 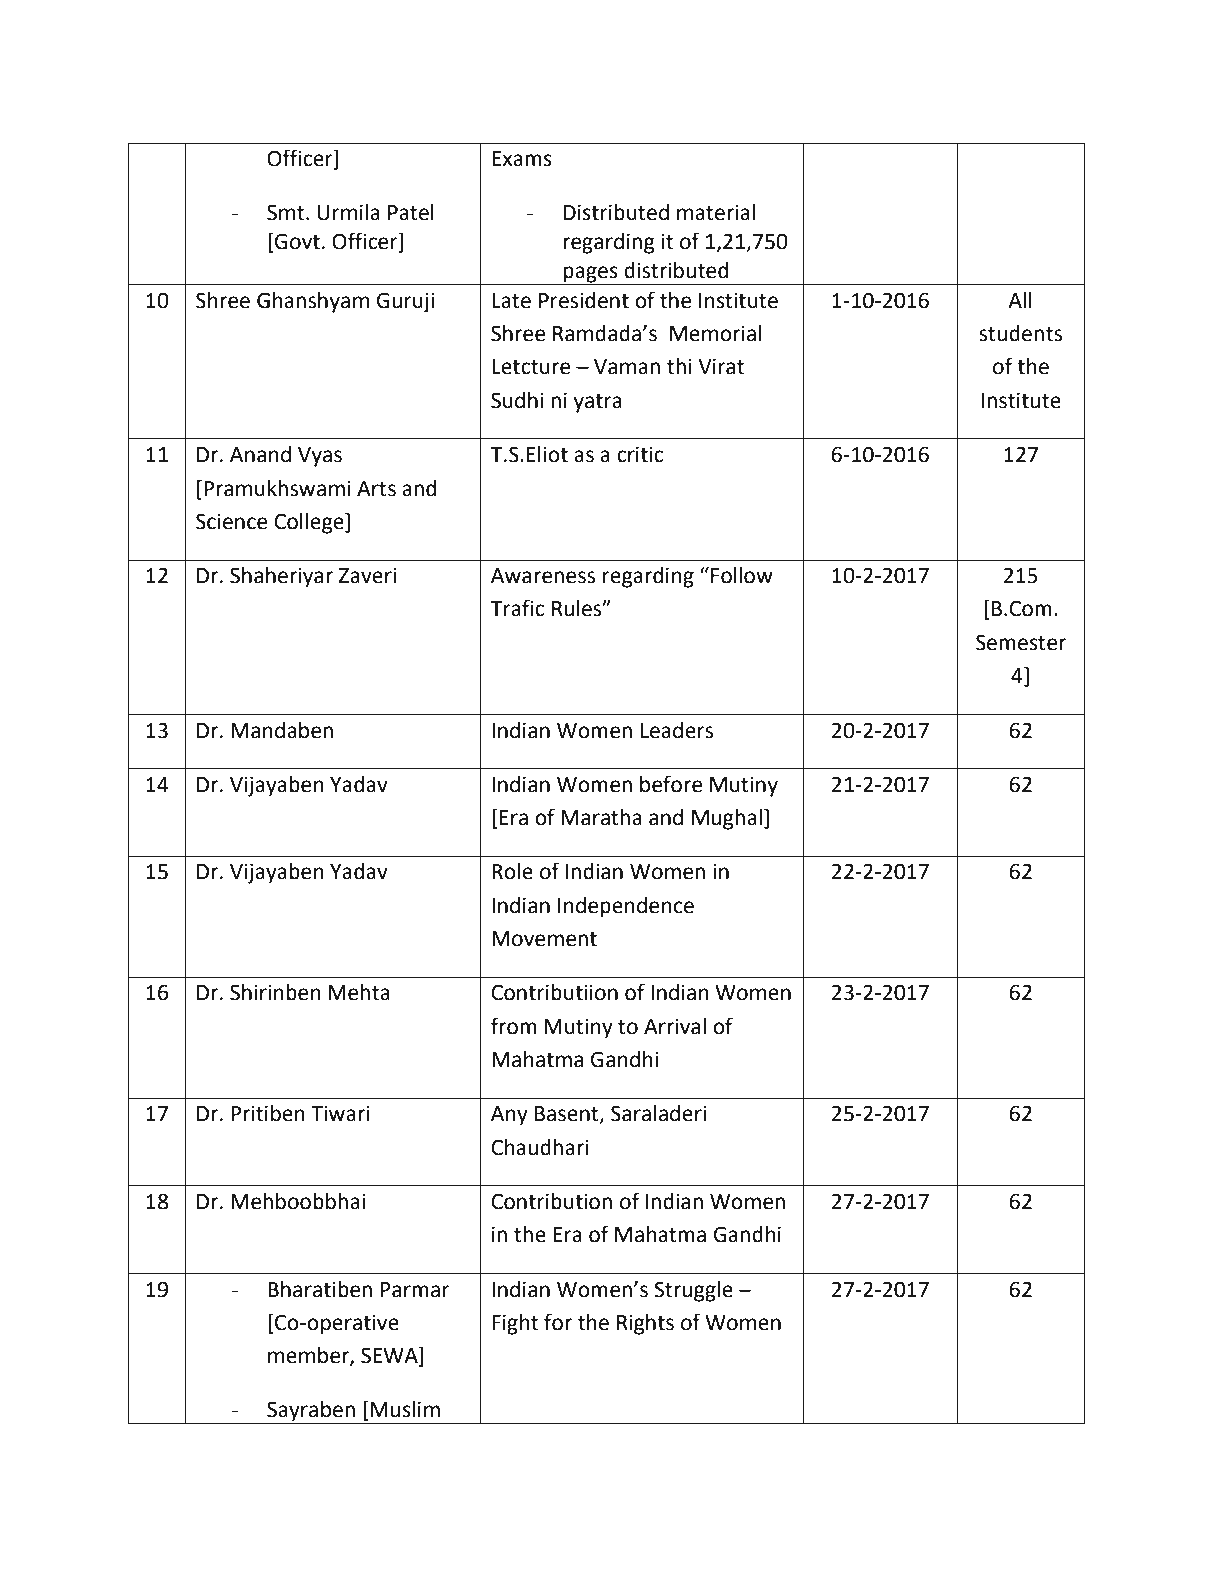 I want to click on Struggle, so click(x=693, y=1291).
